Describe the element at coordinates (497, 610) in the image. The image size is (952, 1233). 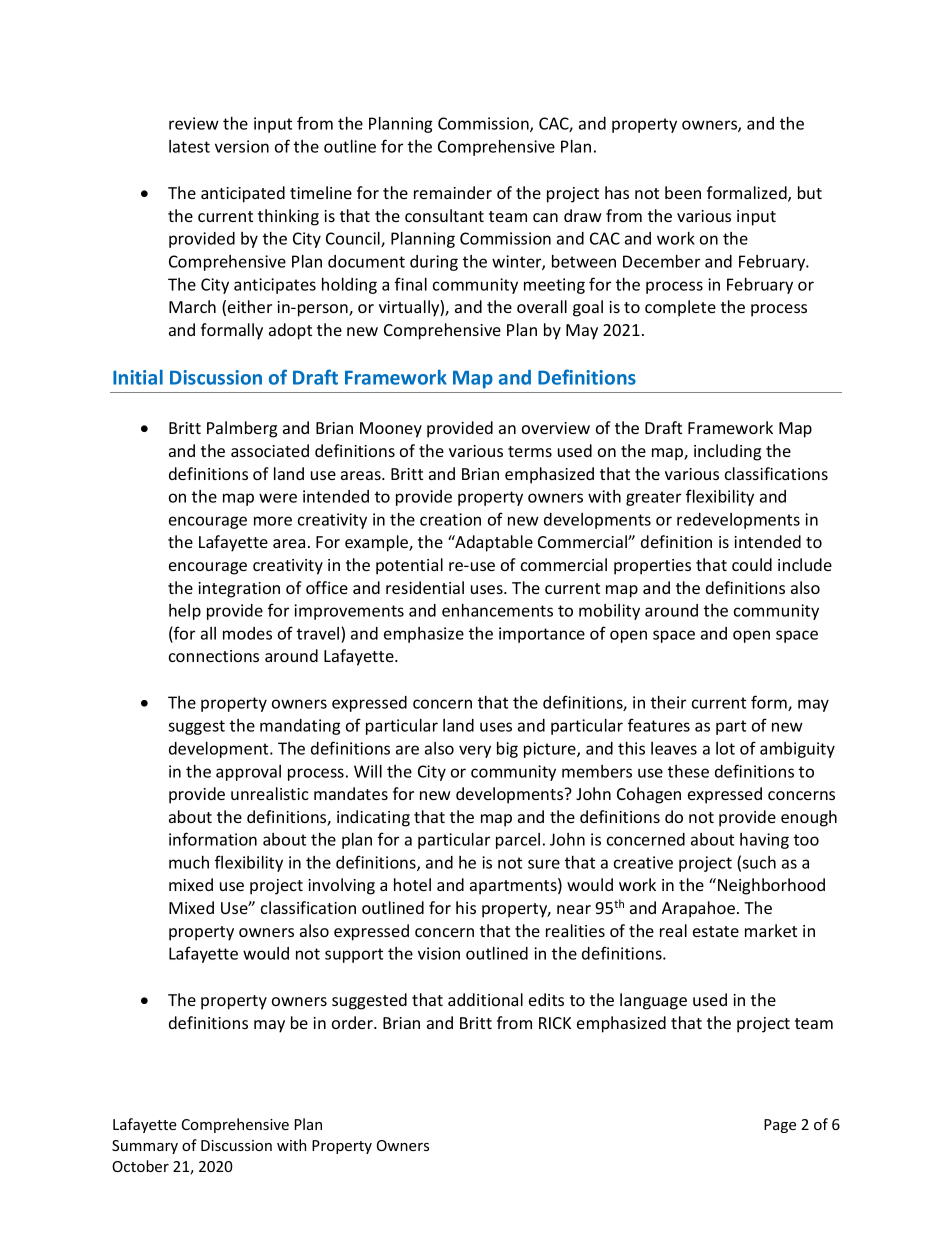
I see `enhancements` at that location.
